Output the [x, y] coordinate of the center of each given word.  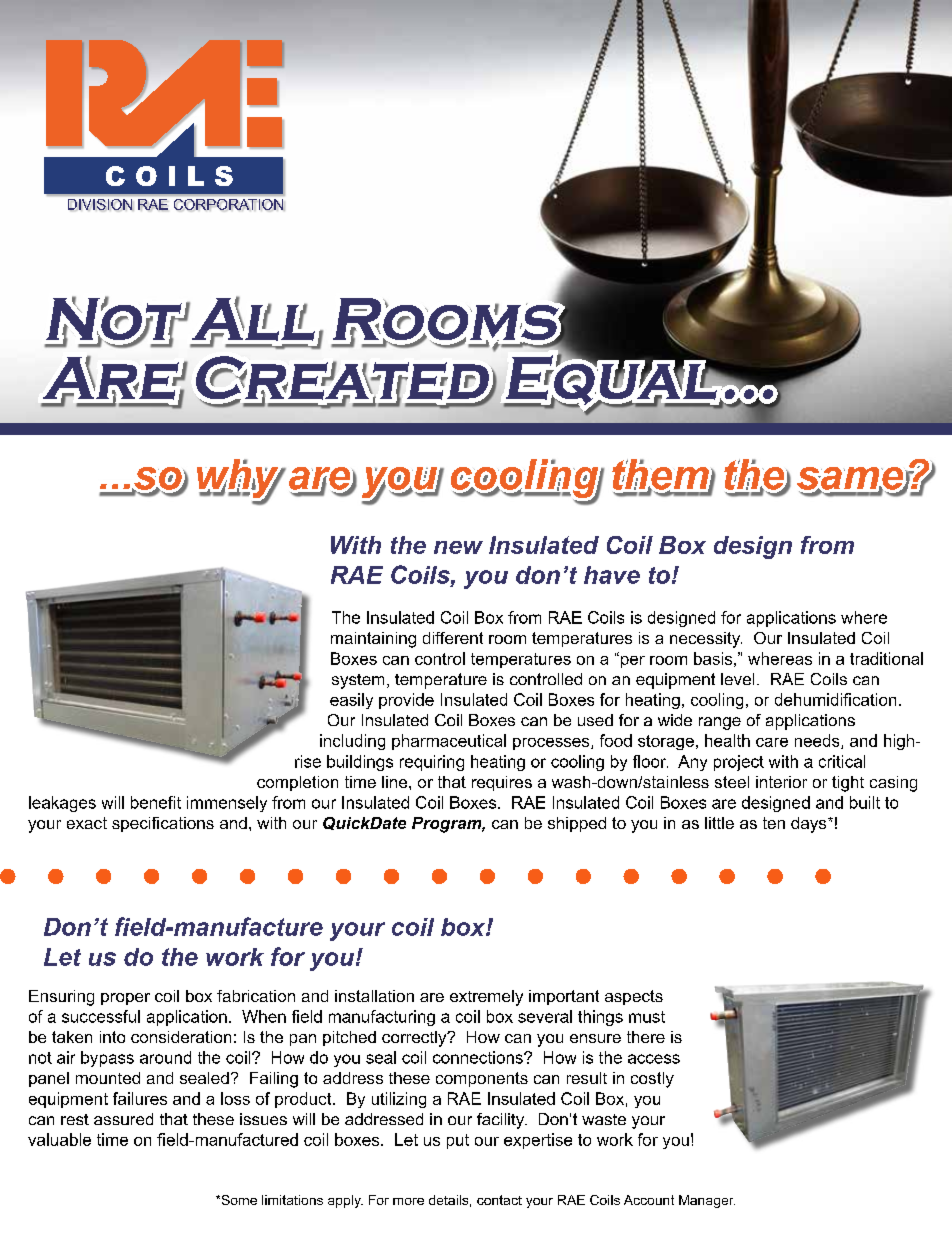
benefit [156, 802]
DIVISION [100, 204]
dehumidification [835, 699]
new [458, 547]
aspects [634, 997]
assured [123, 1119]
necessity [706, 640]
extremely [486, 998]
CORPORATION [228, 204]
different [453, 638]
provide [406, 701]
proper [125, 999]
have [612, 575]
